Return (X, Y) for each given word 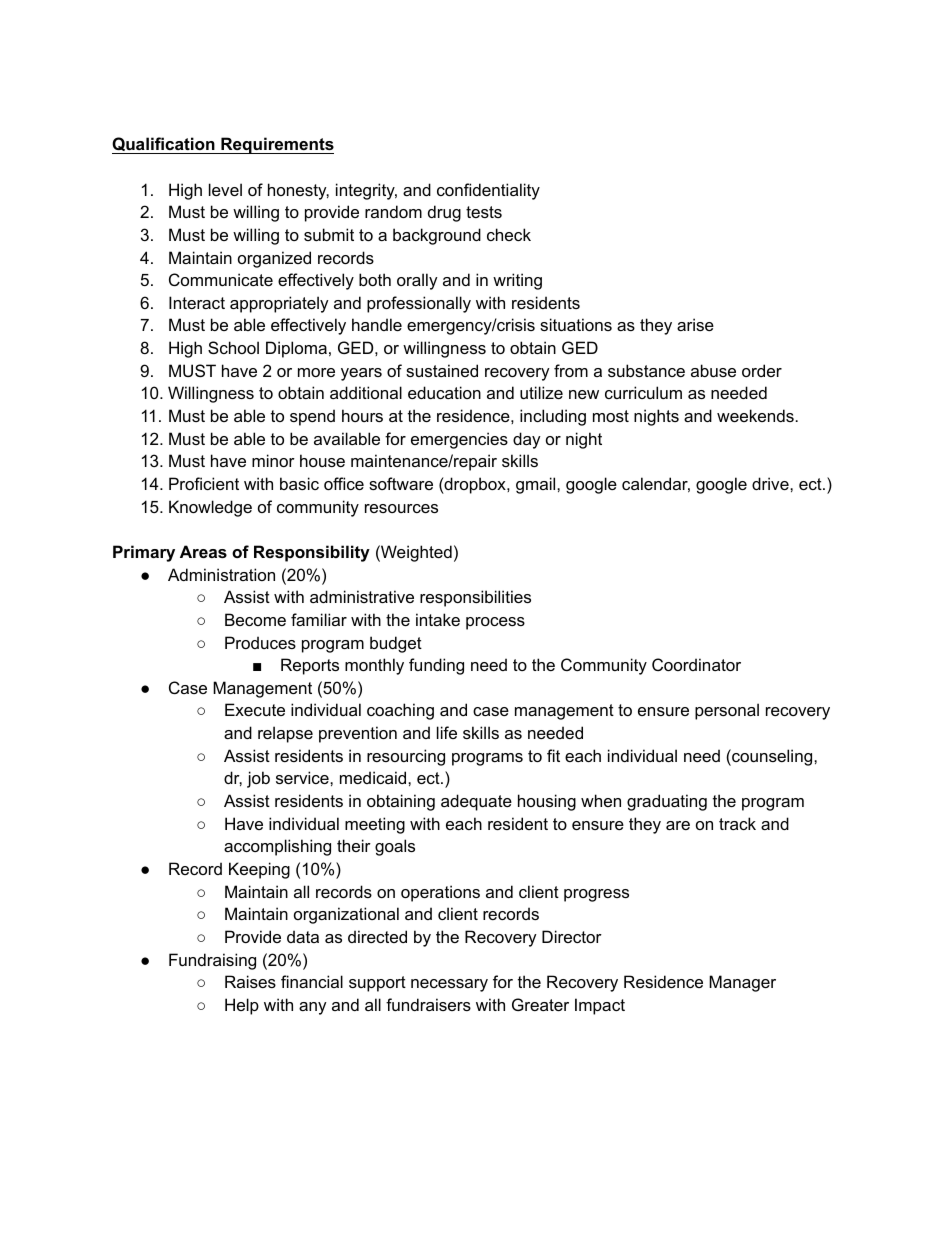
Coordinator (696, 664)
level (225, 189)
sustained (442, 370)
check (509, 234)
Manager (742, 983)
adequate (476, 802)
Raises (250, 981)
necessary (449, 985)
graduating (667, 802)
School (233, 347)
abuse (713, 370)
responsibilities (475, 598)
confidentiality (488, 191)
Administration (221, 574)
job (258, 779)
